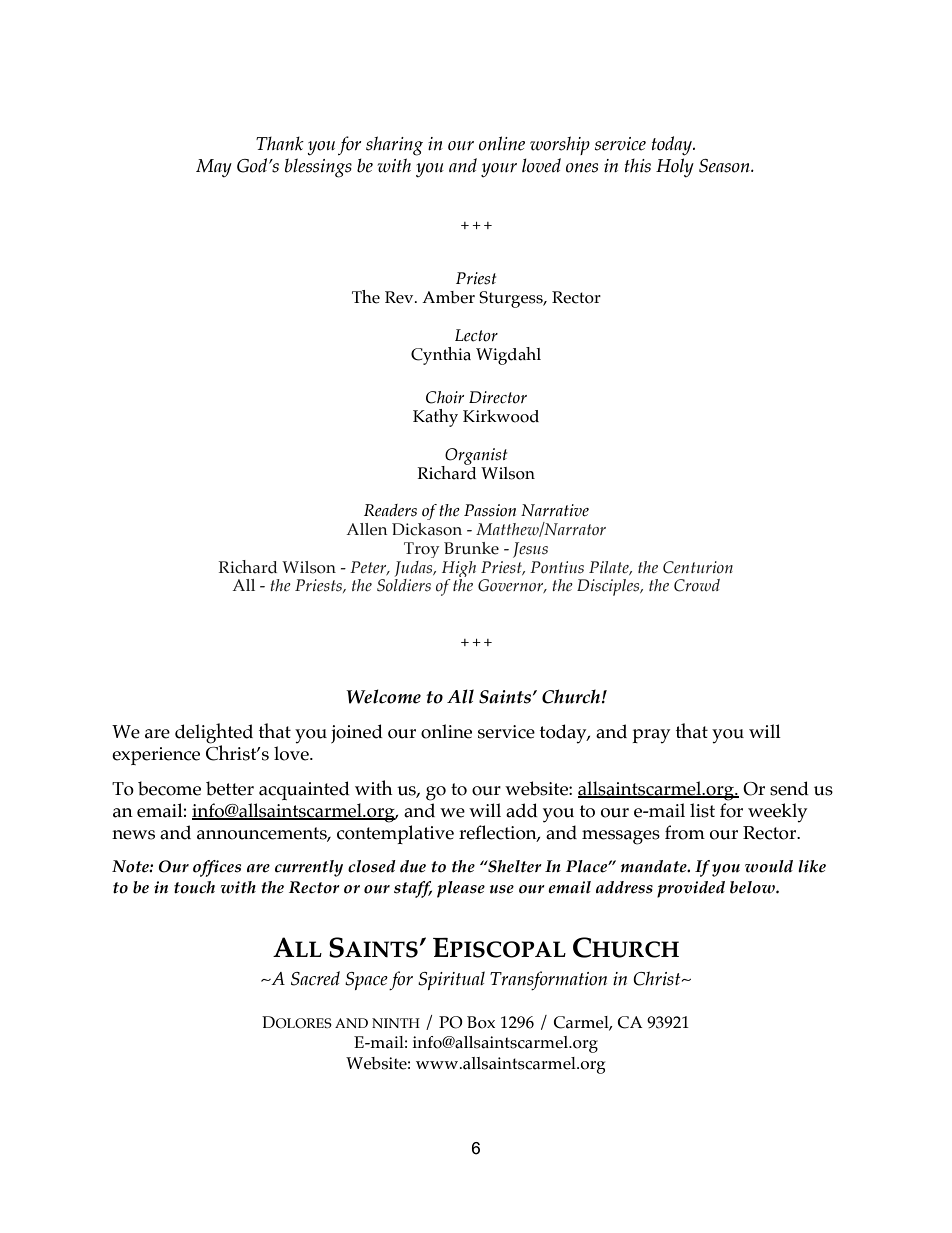 This page has height=1233, width=952. I want to click on May, so click(214, 168).
